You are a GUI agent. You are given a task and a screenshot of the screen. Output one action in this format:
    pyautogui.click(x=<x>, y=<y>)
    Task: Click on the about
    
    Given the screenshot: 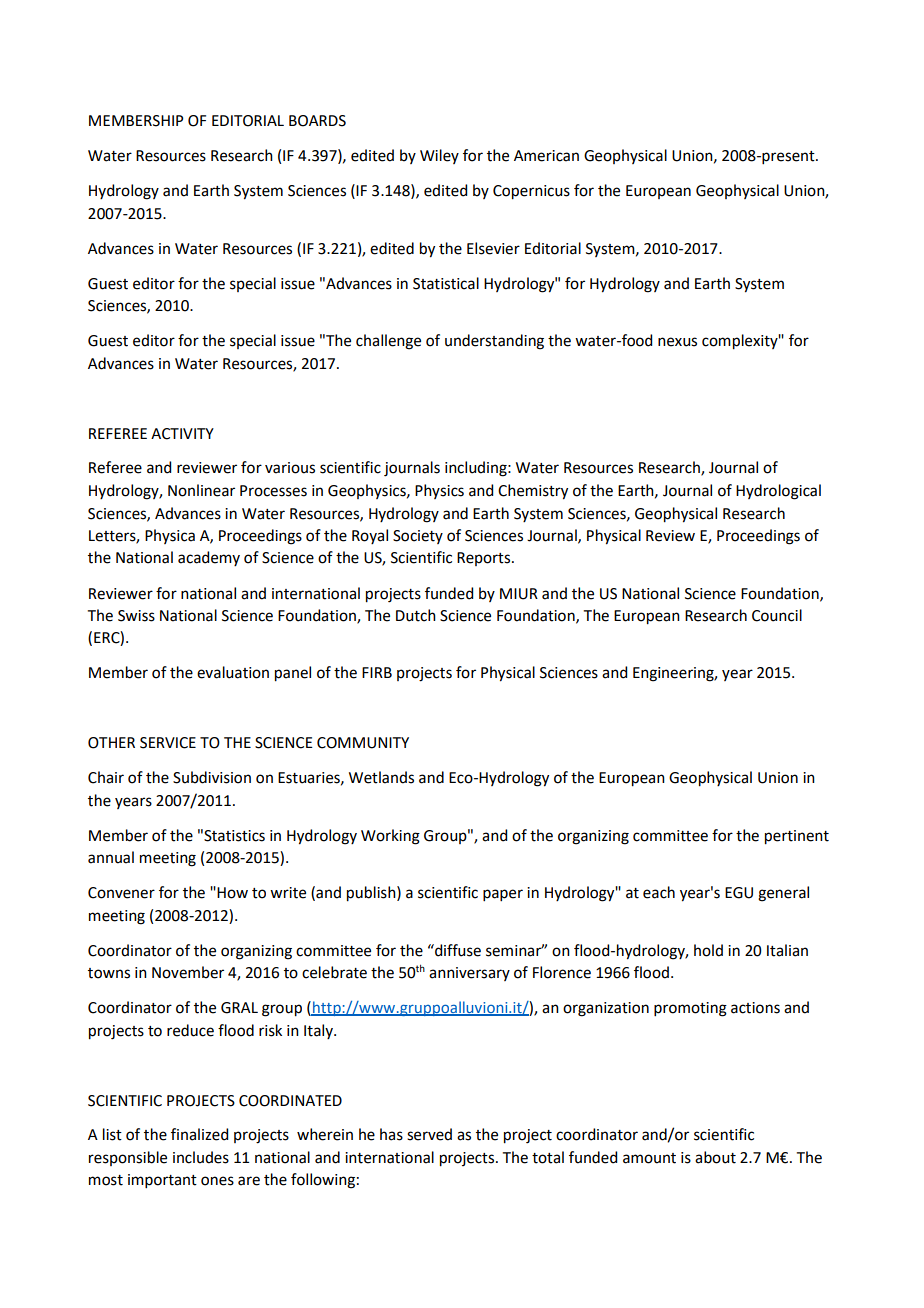 What is the action you would take?
    pyautogui.click(x=715, y=1157)
